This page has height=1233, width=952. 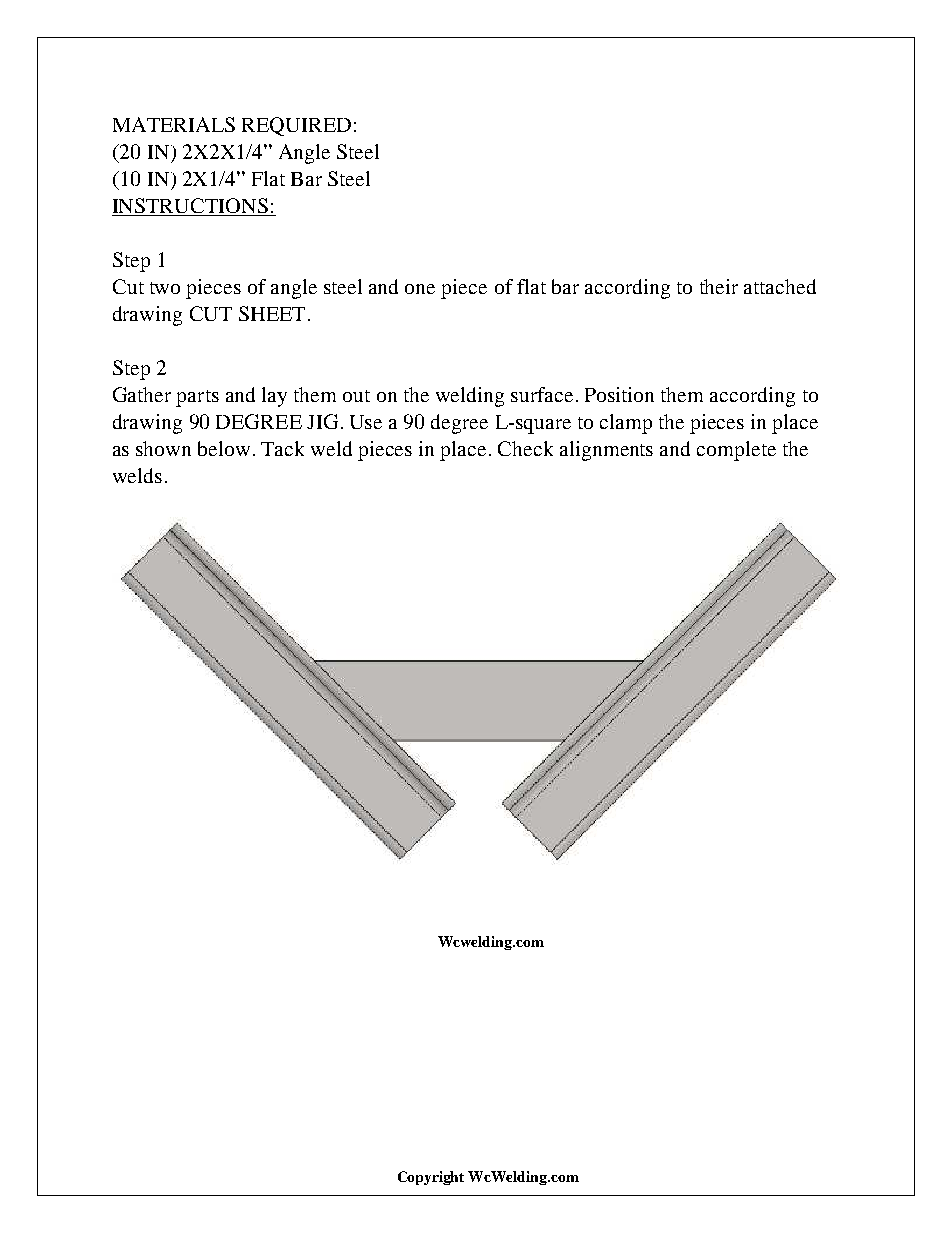 I want to click on Use, so click(x=366, y=422).
